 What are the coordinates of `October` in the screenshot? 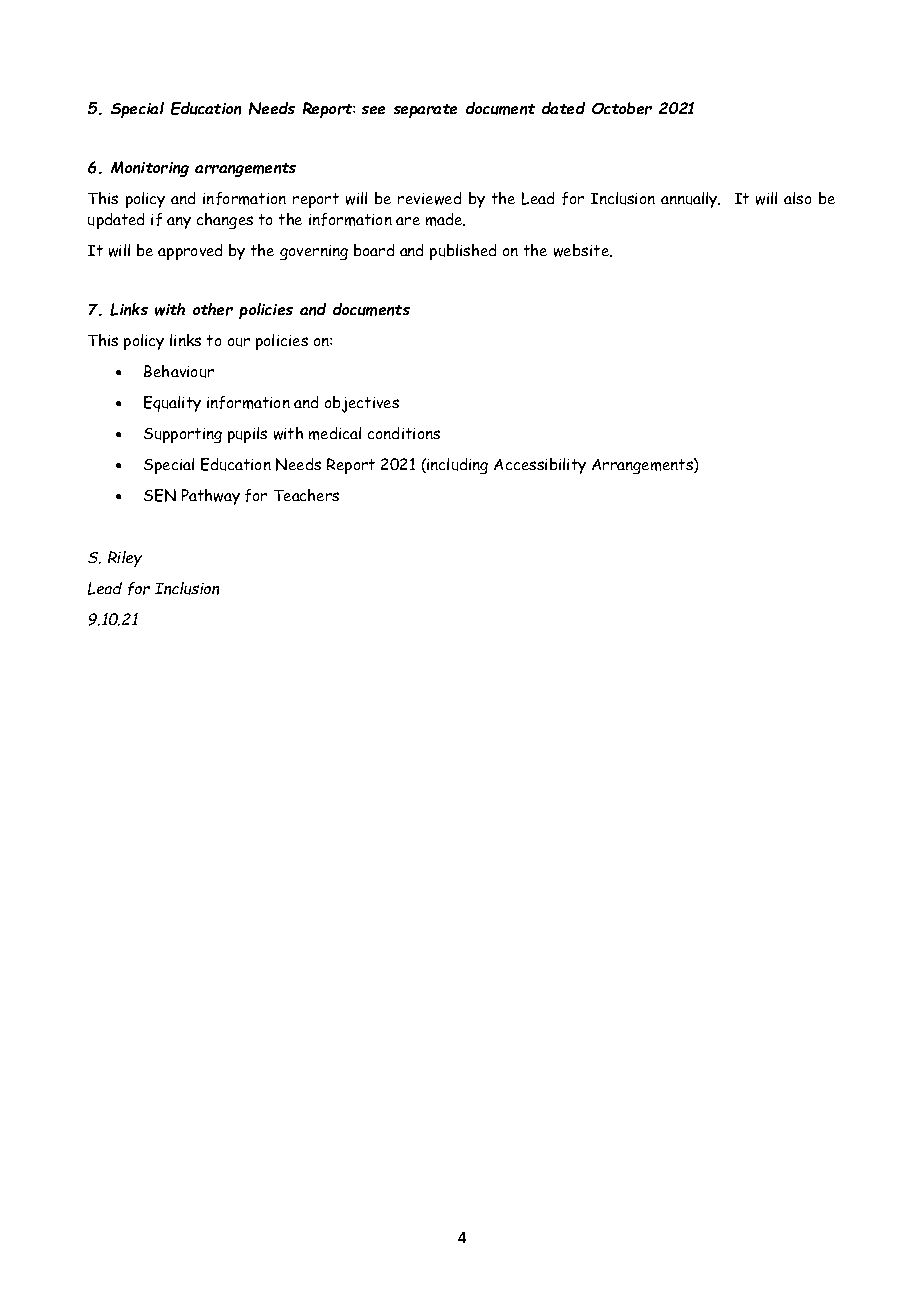 It's located at (622, 108).
